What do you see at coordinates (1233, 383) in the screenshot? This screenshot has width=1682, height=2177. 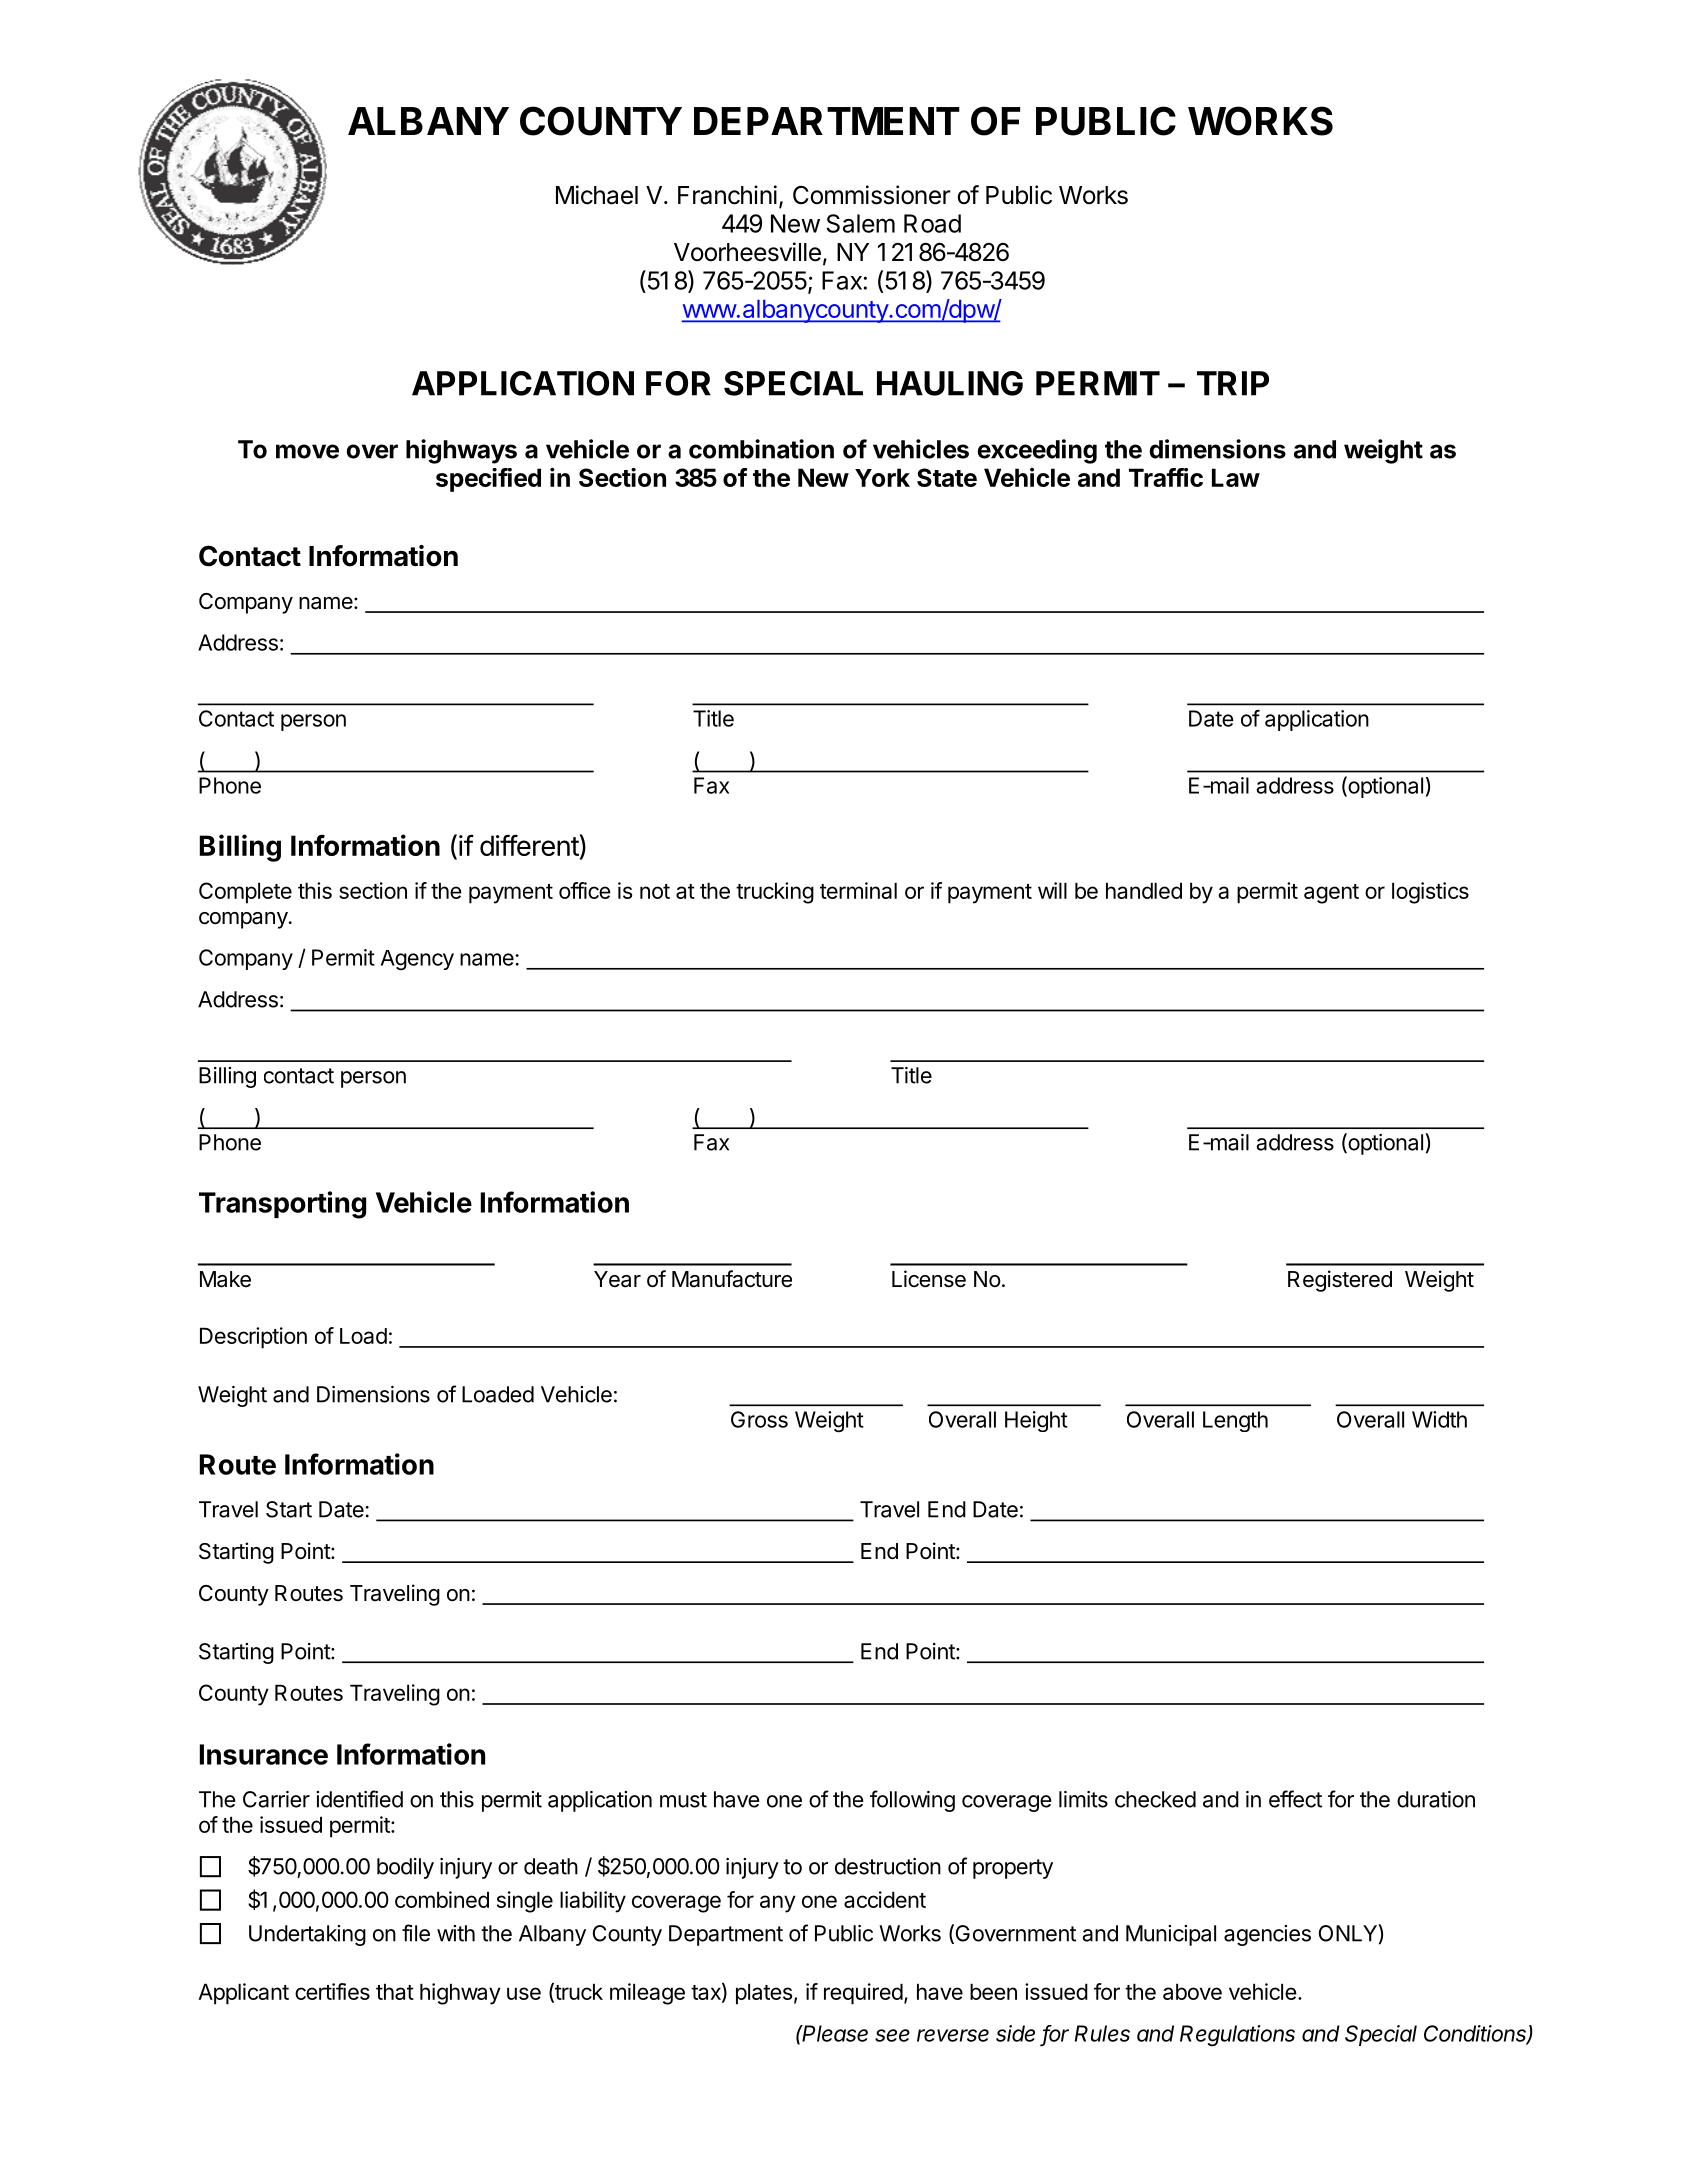 I see `TRIP` at bounding box center [1233, 383].
